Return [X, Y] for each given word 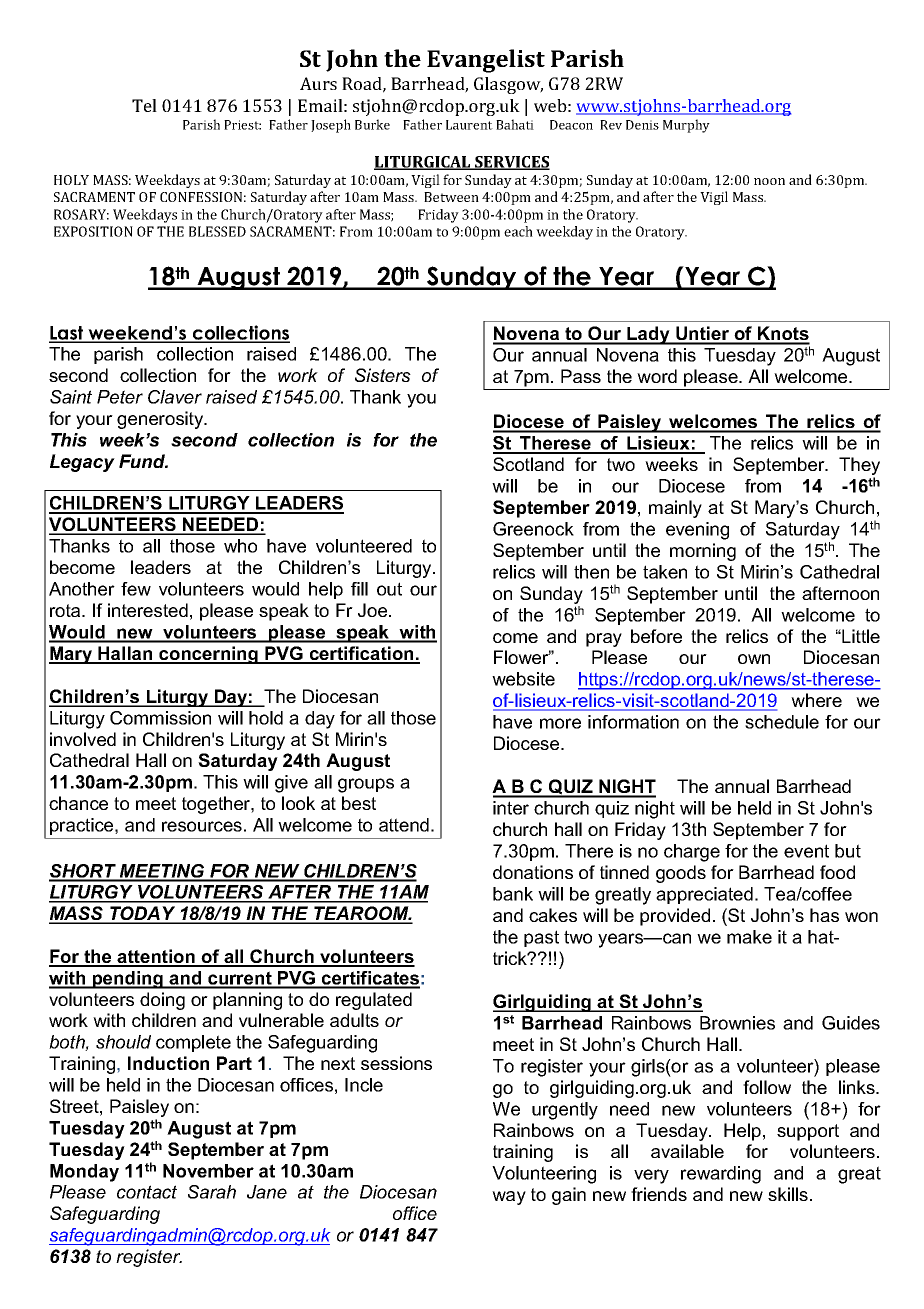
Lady [648, 335]
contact [147, 1192]
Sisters [383, 375]
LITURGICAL [423, 163]
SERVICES [511, 163]
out [389, 589]
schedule [782, 722]
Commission [160, 718]
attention [156, 957]
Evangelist [486, 61]
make [749, 937]
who [240, 546]
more [560, 723]
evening [697, 531]
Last [67, 334]
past [541, 938]
